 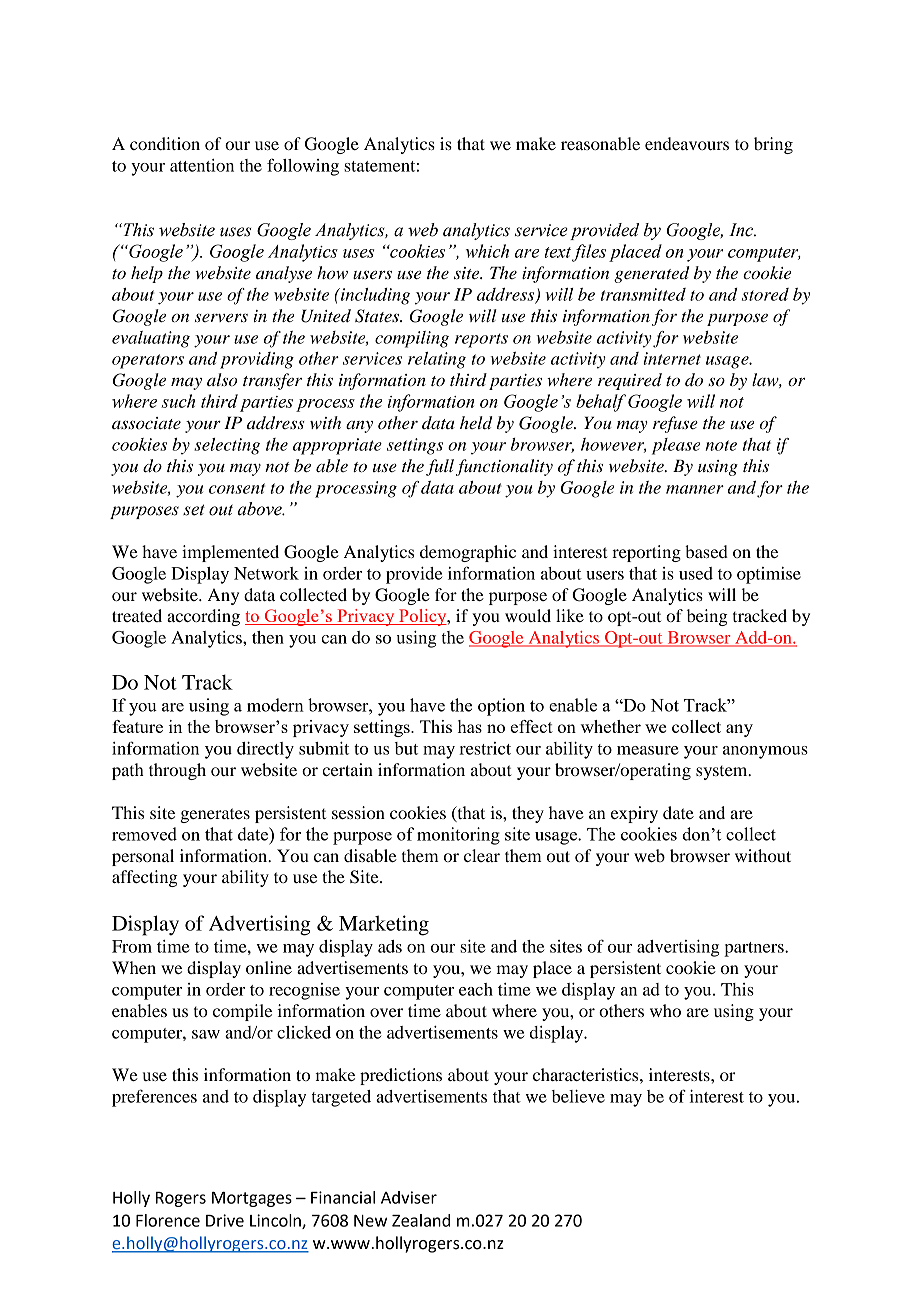 What do you see at coordinates (225, 1220) in the screenshot?
I see `Drive` at bounding box center [225, 1220].
